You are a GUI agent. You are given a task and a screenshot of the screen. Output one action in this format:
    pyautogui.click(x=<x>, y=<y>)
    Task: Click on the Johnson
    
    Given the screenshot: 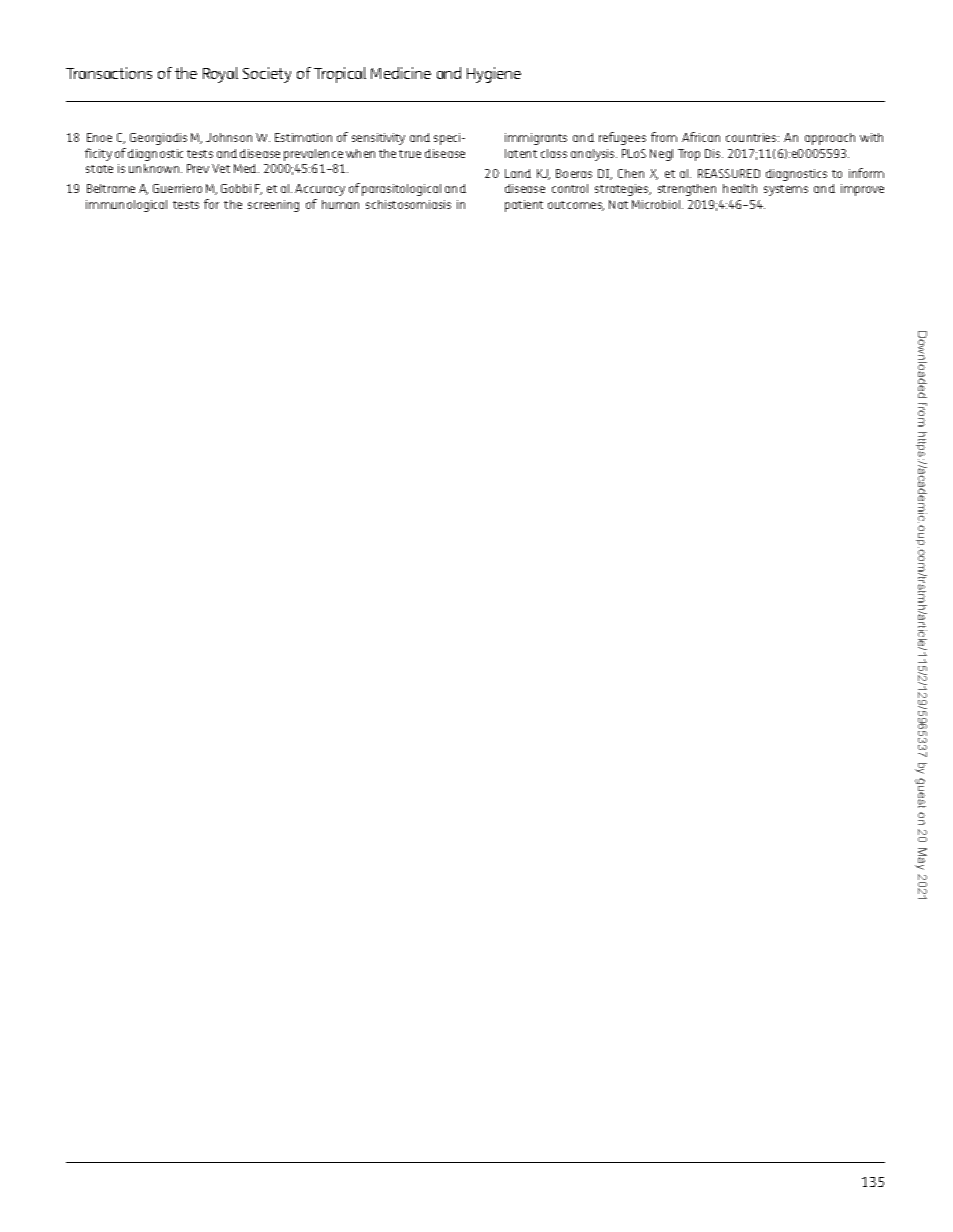 What is the action you would take?
    pyautogui.click(x=229, y=137)
